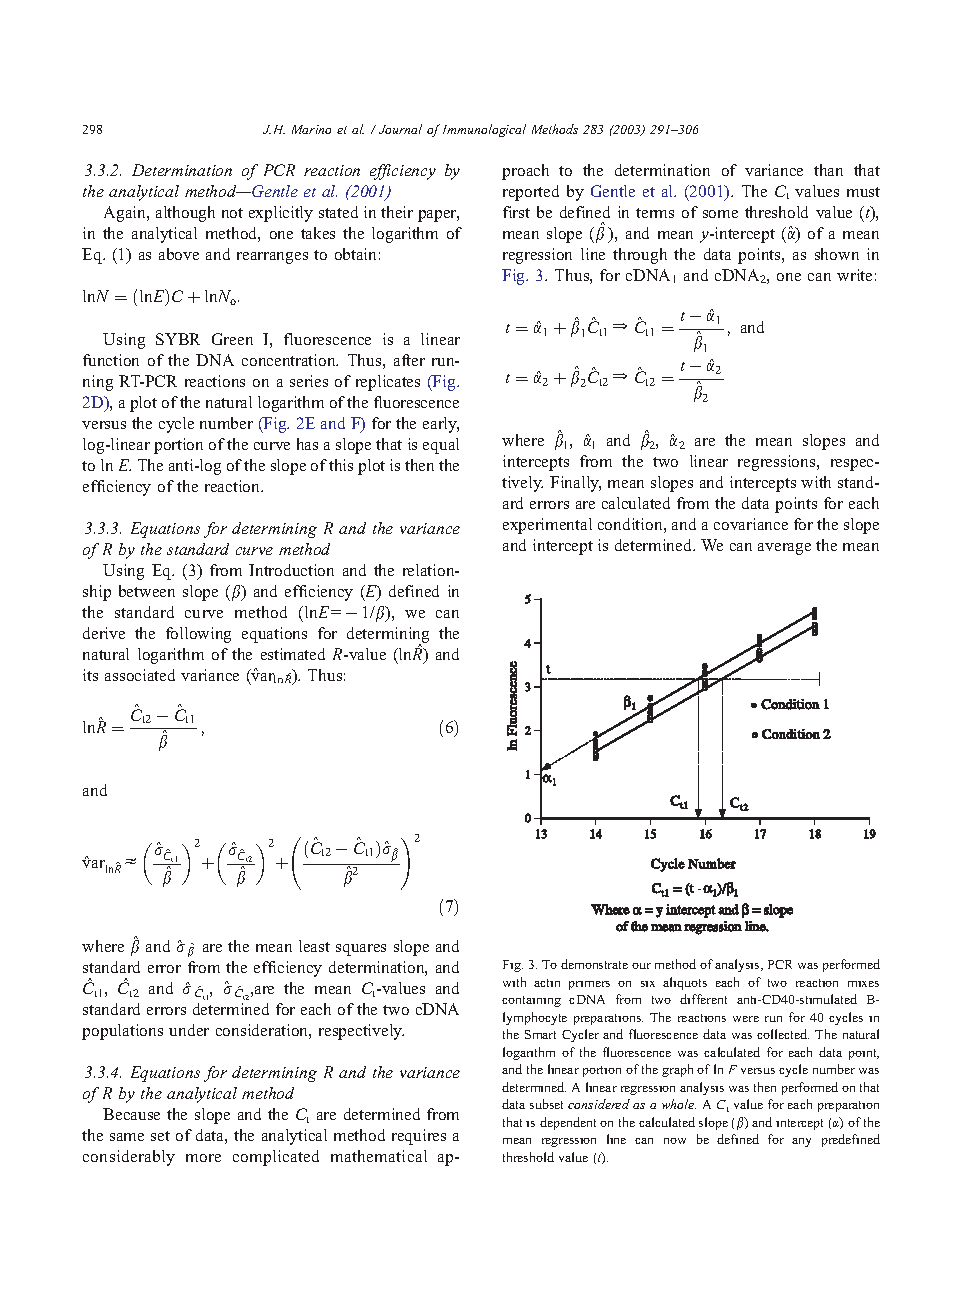 Image resolution: width=955 pixels, height=1304 pixels. What do you see at coordinates (307, 444) in the screenshot?
I see `has` at bounding box center [307, 444].
